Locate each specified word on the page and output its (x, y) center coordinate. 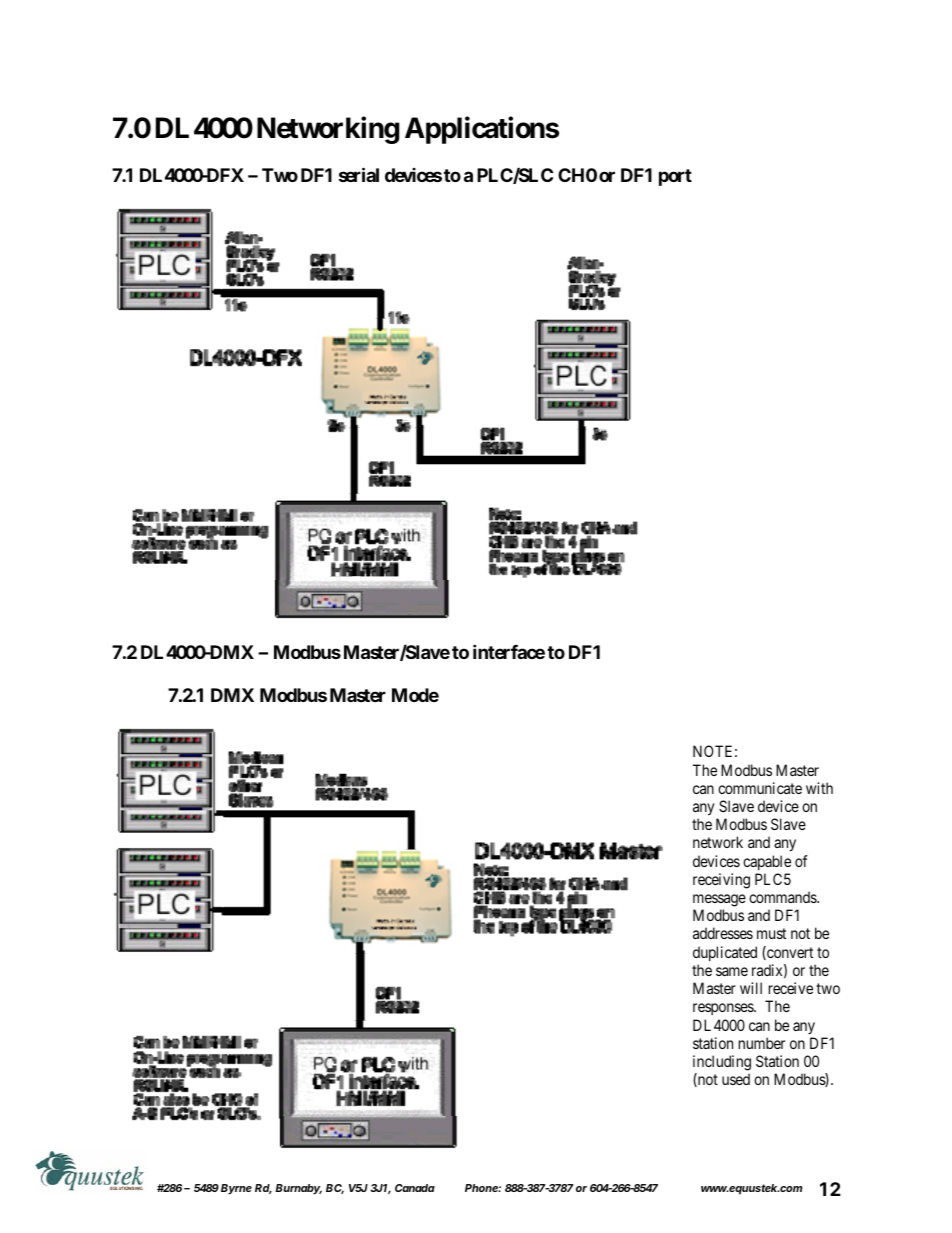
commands (783, 897)
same (732, 971)
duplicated (725, 953)
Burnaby (298, 1189)
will (751, 988)
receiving (721, 881)
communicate (760, 788)
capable (767, 862)
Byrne (236, 1189)
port (675, 177)
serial (359, 174)
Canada (415, 1188)
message (719, 900)
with (819, 788)
